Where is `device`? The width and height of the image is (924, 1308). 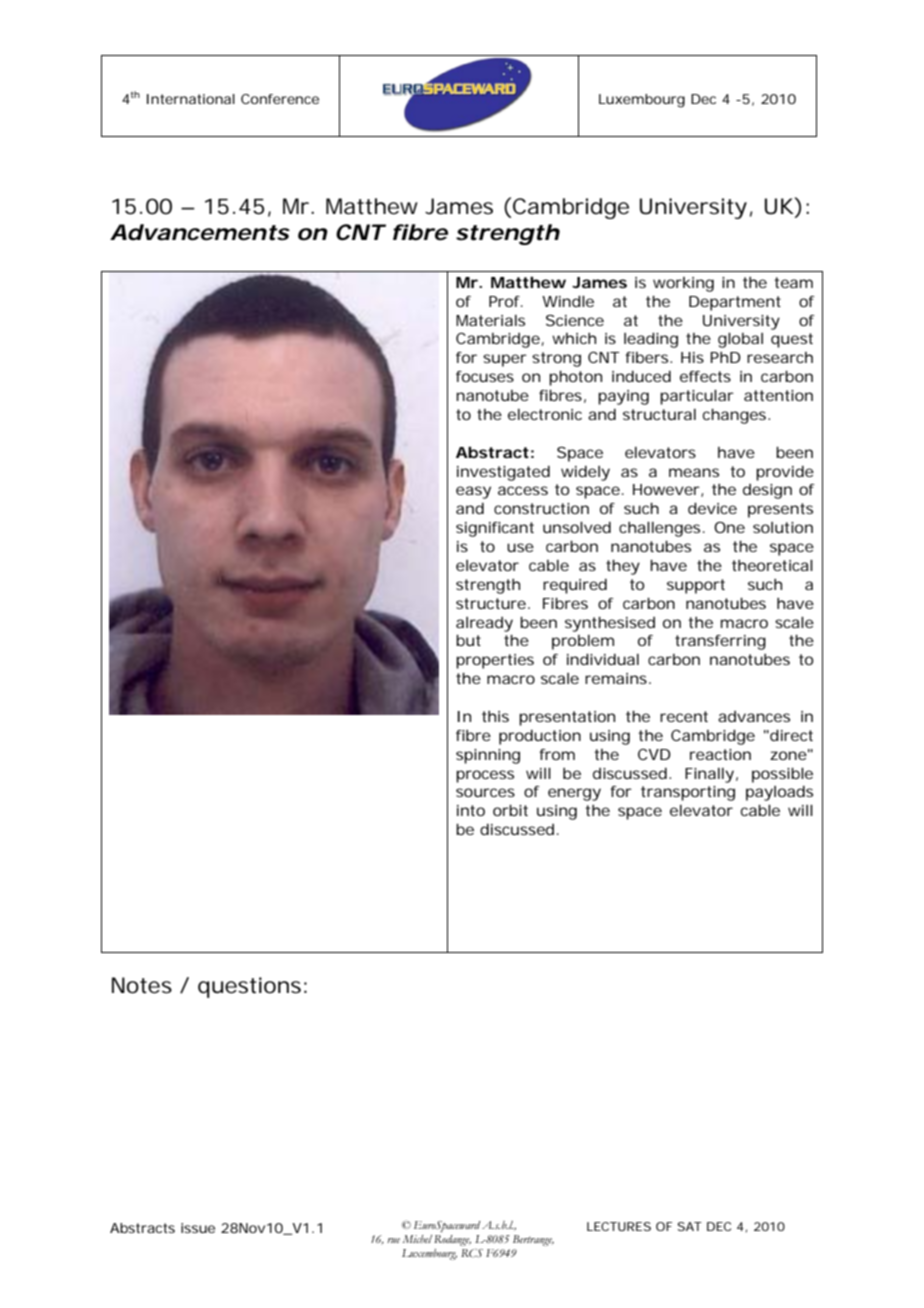 device is located at coordinates (712, 508).
